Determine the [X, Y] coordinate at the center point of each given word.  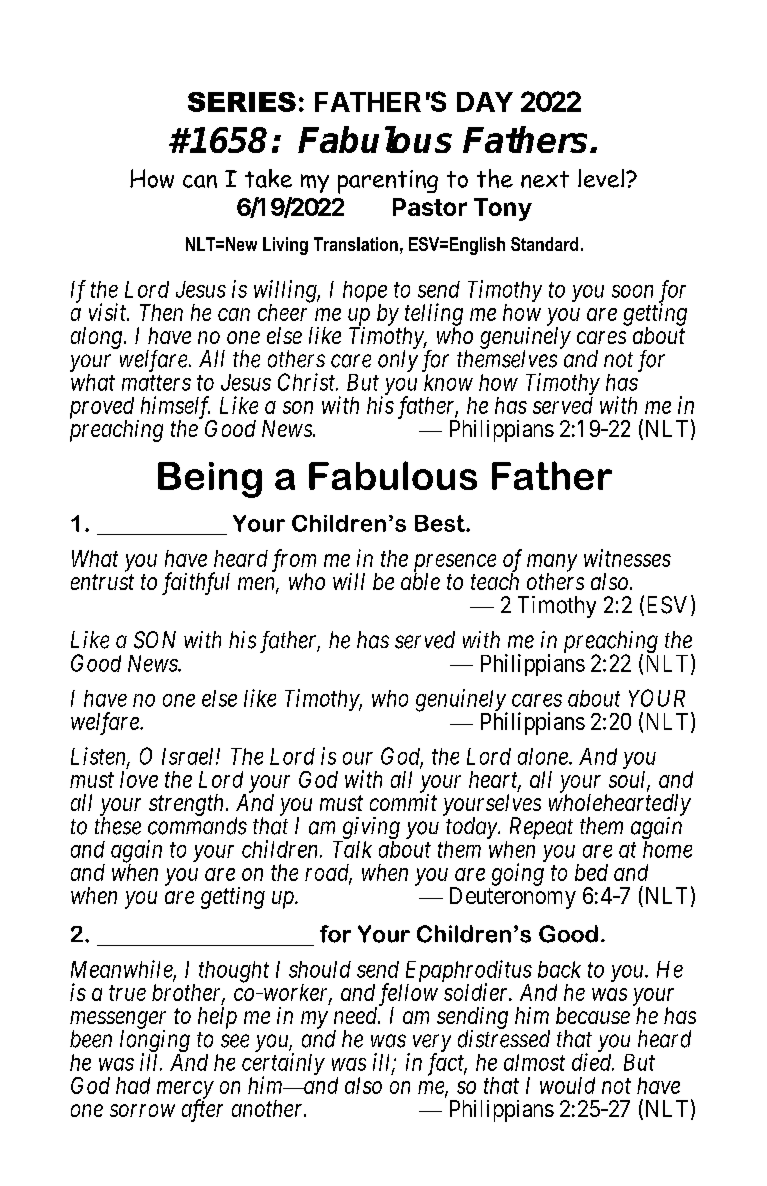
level [602, 178]
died [593, 1062]
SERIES [242, 102]
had [133, 1085]
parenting [388, 182]
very [430, 1045]
